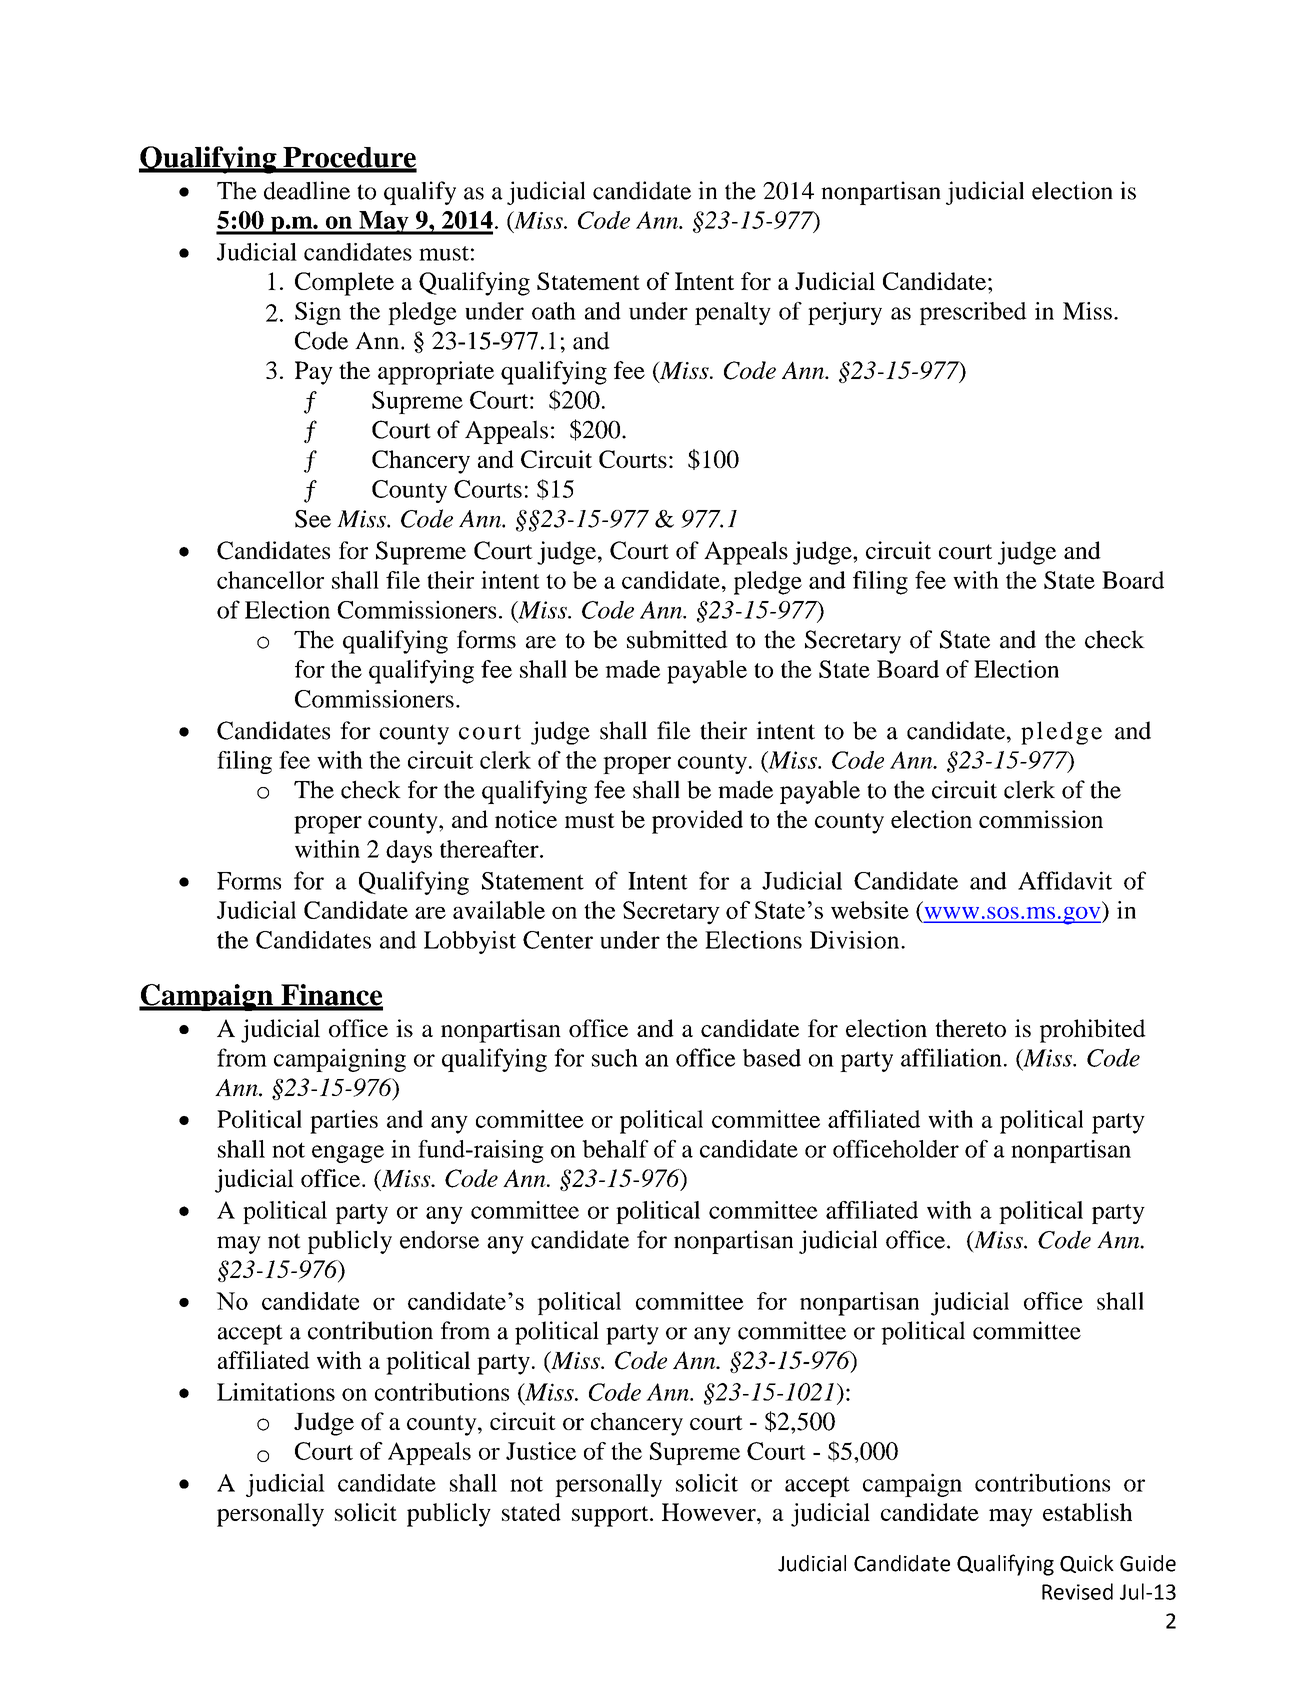 Image resolution: width=1316 pixels, height=1703 pixels. I want to click on days, so click(409, 851).
